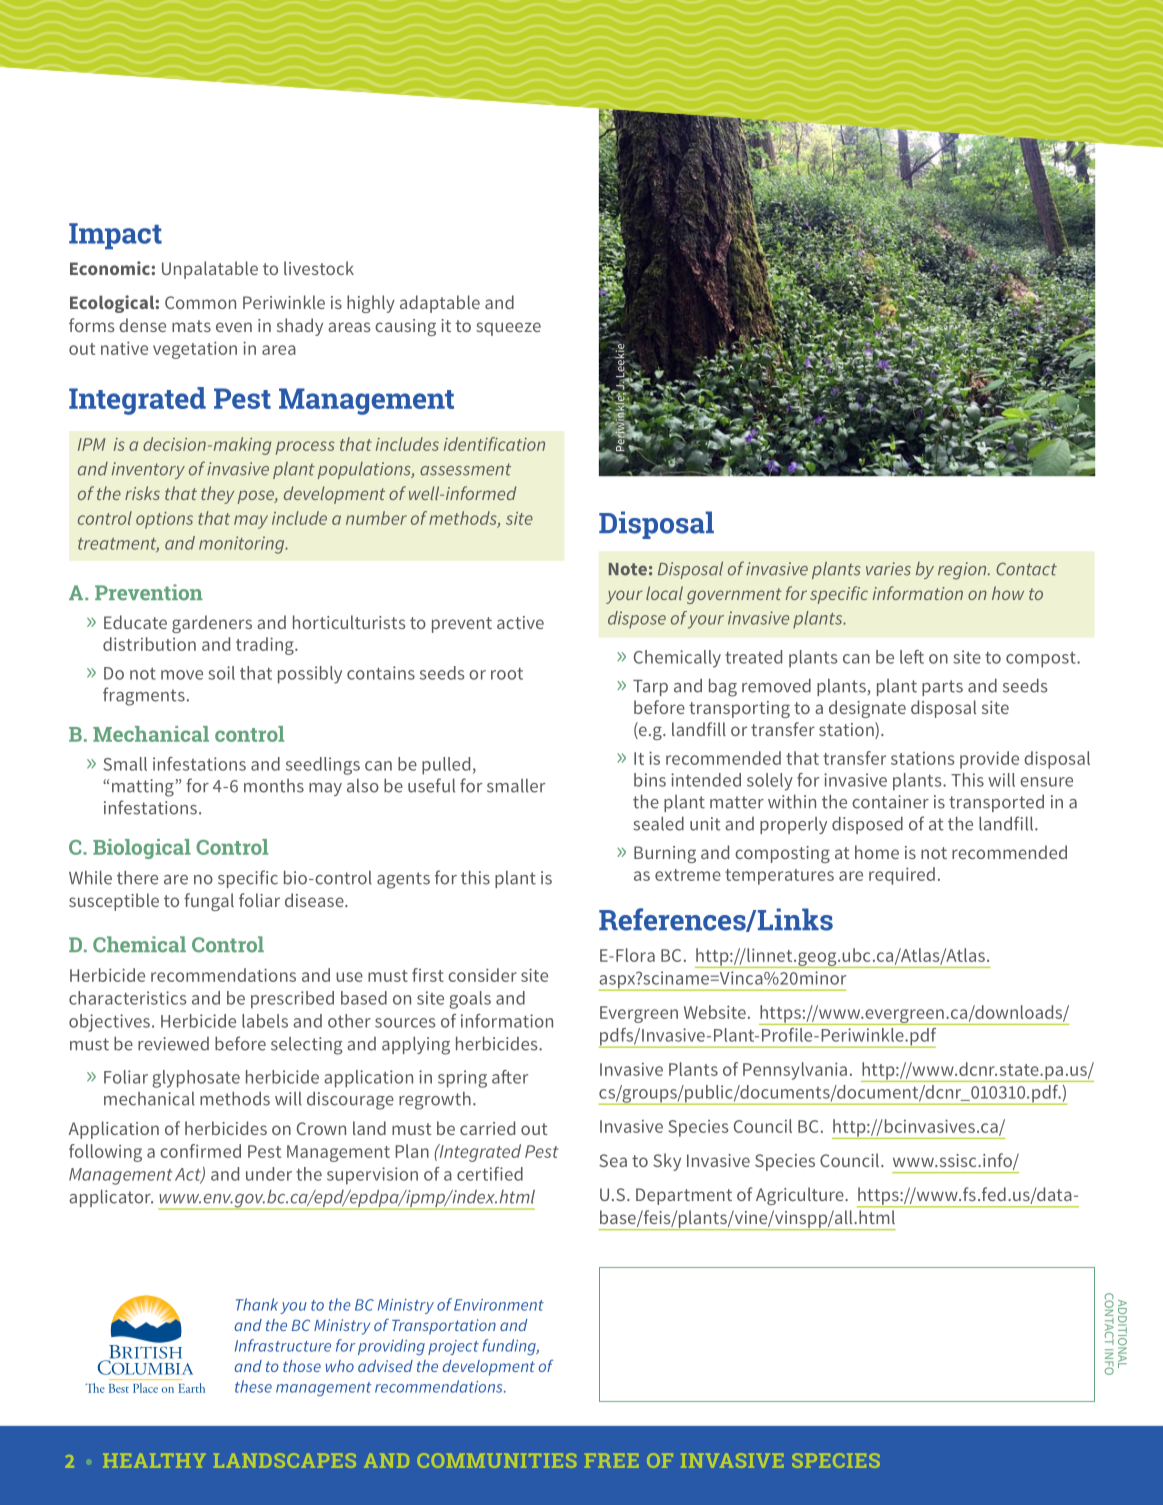  Describe the element at coordinates (611, 1461) in the page. I see `FREE` at that location.
